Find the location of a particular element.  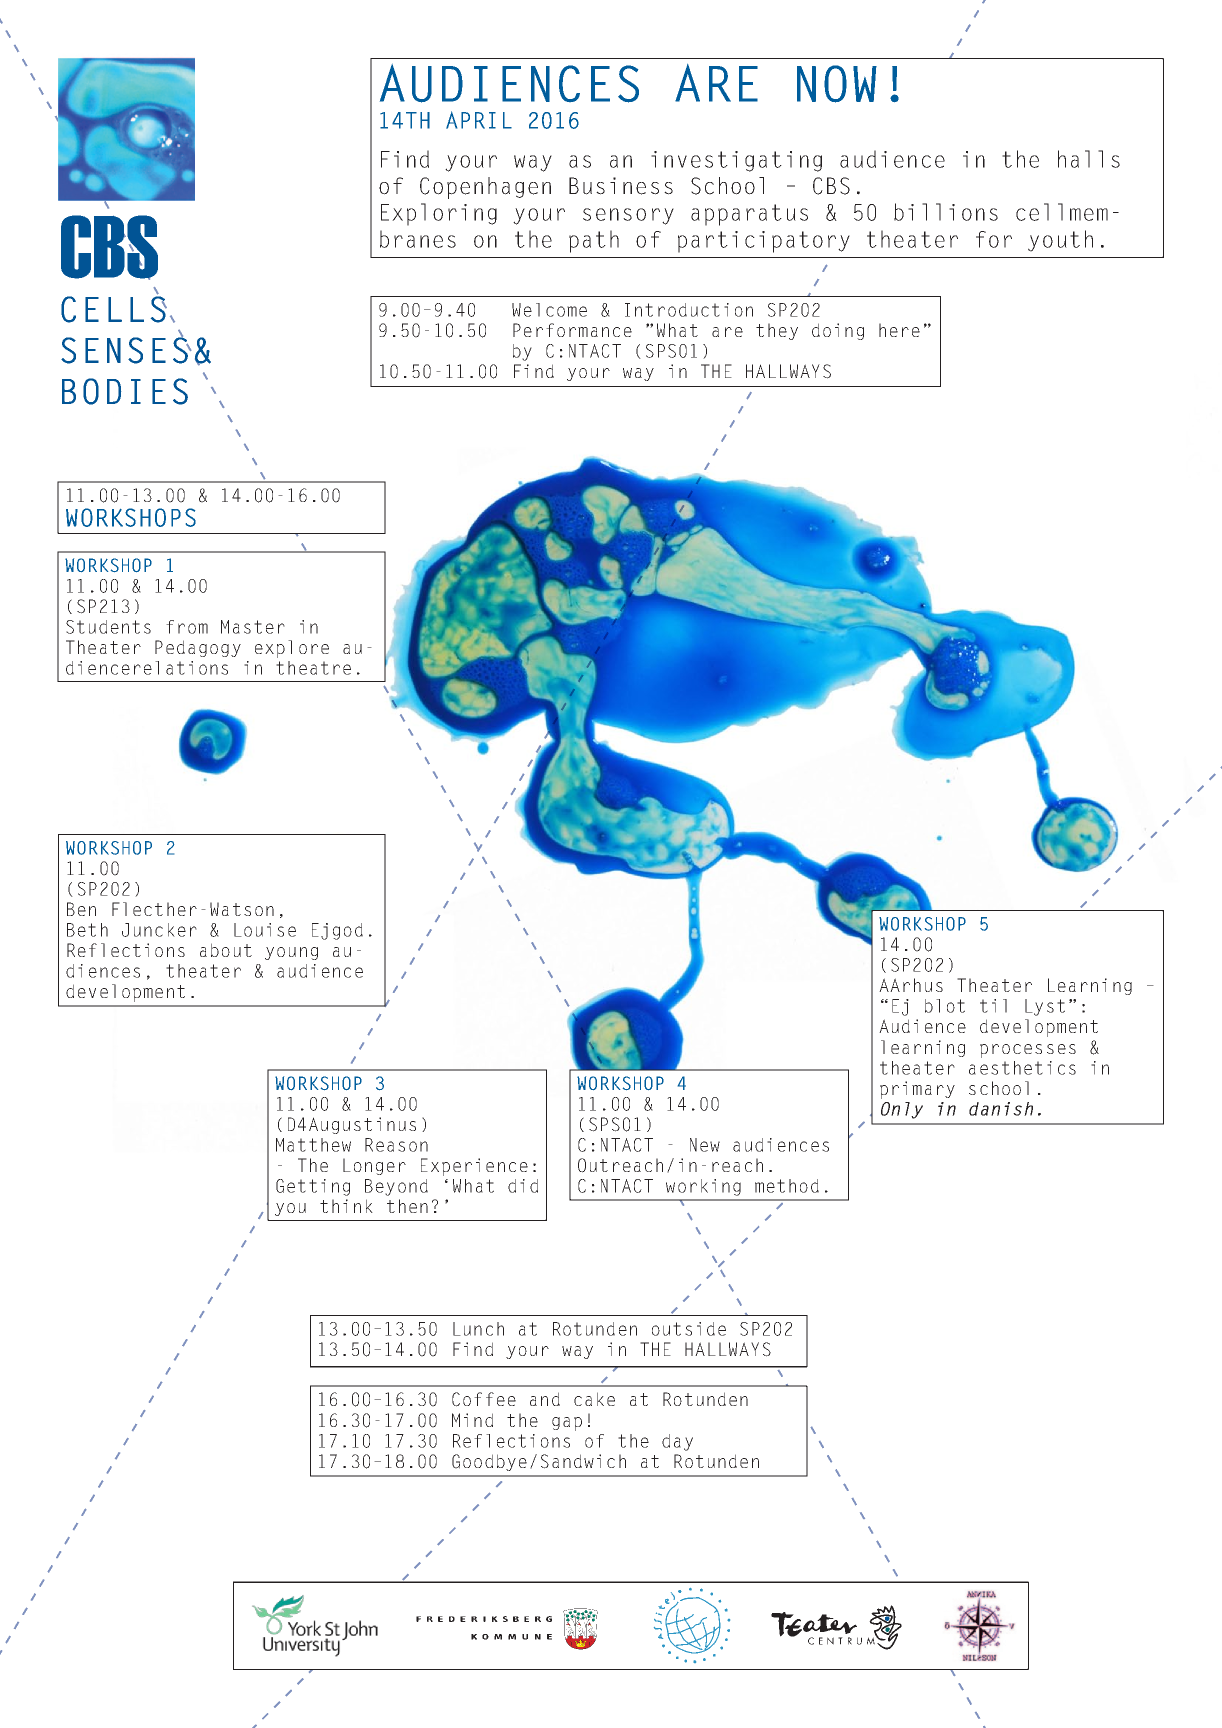

about is located at coordinates (226, 950).
